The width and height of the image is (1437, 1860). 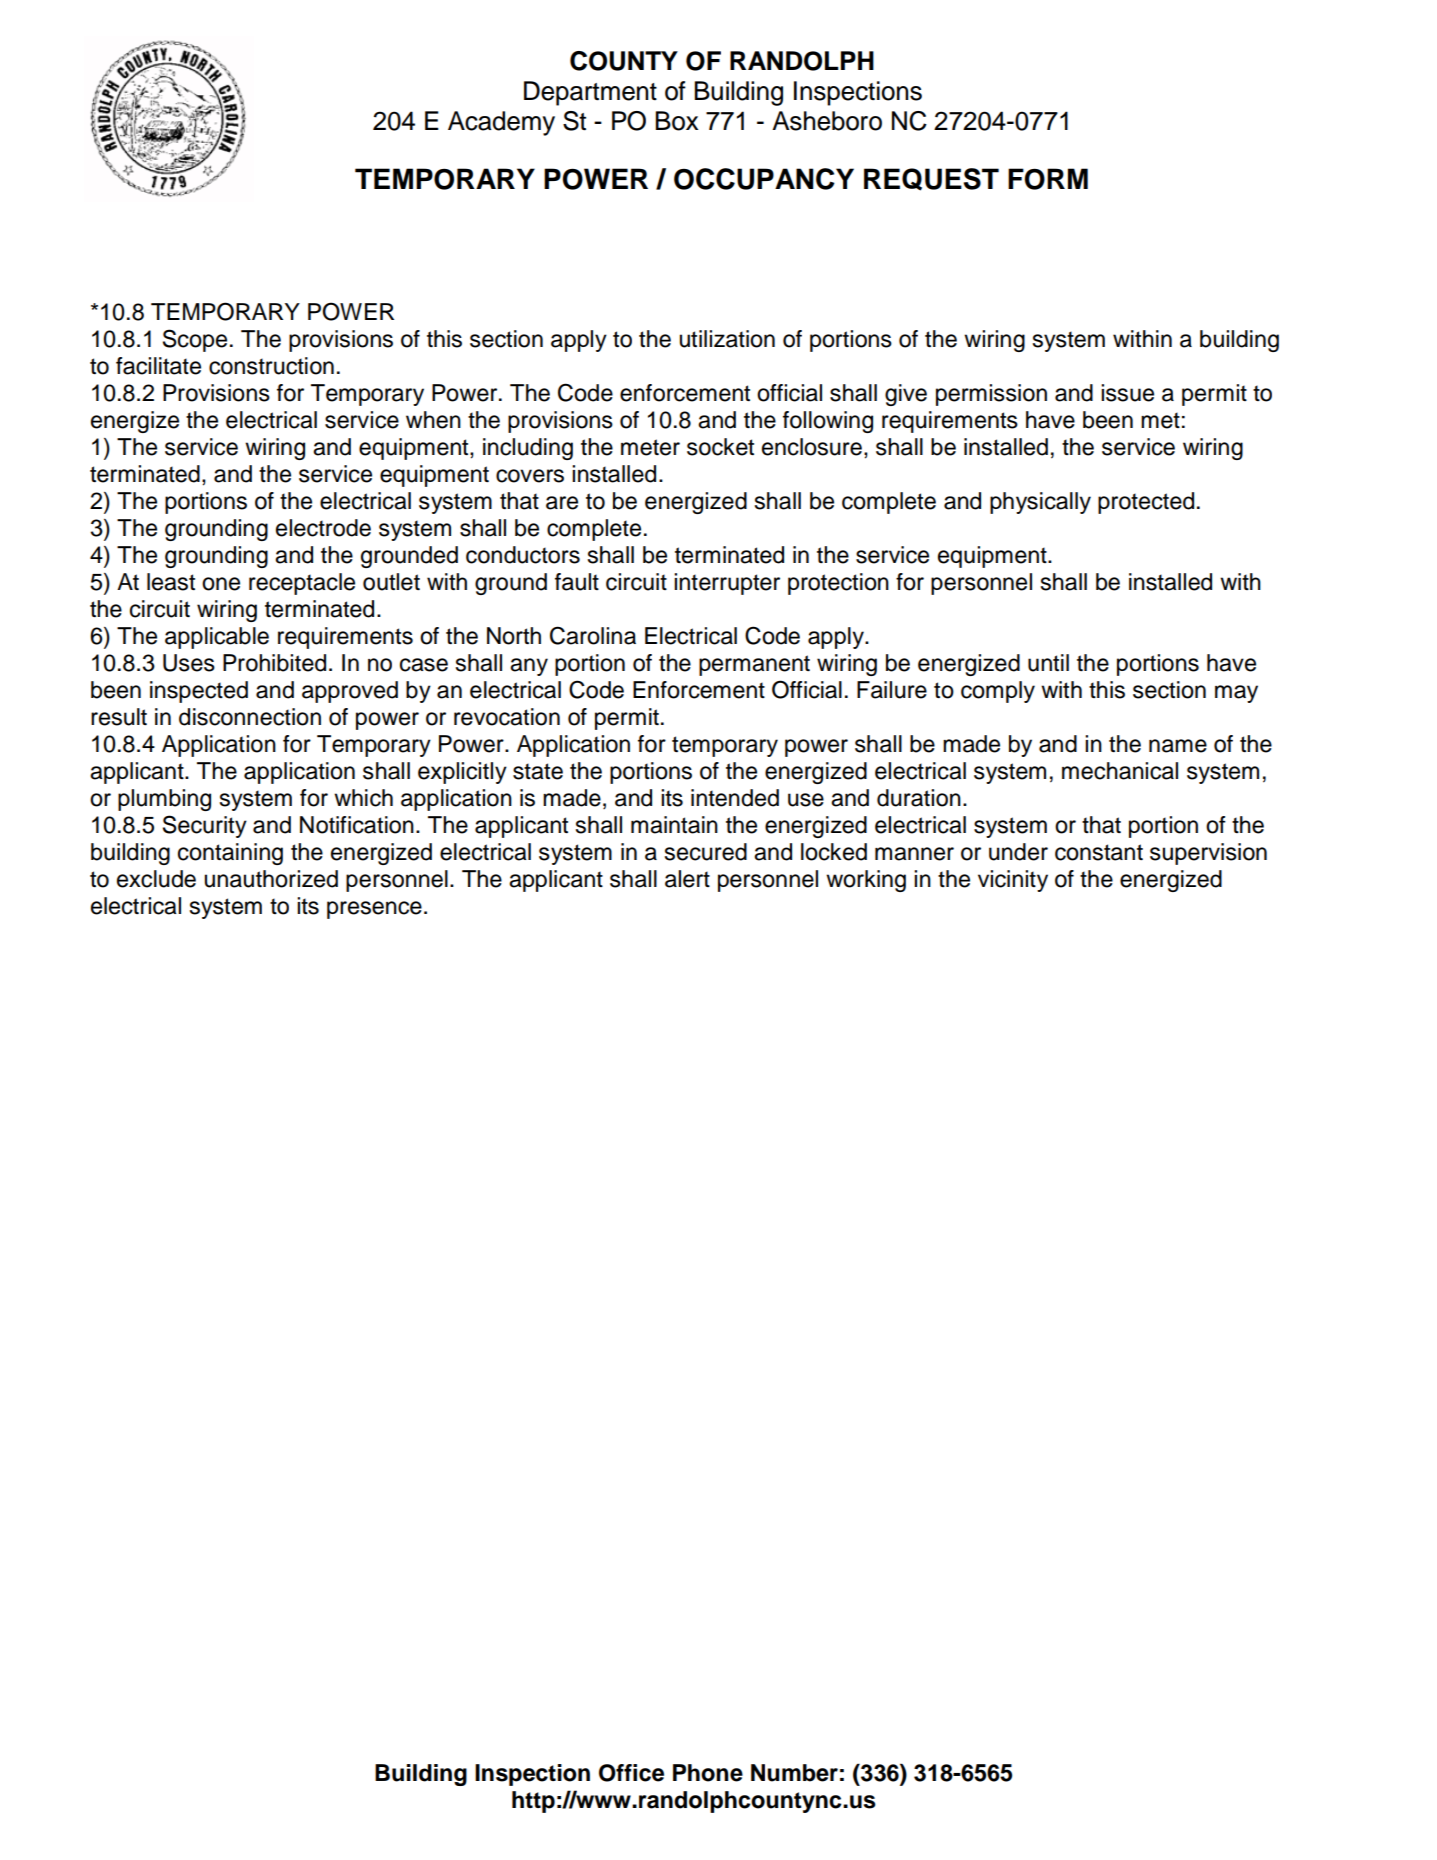 I want to click on Box, so click(x=676, y=121).
